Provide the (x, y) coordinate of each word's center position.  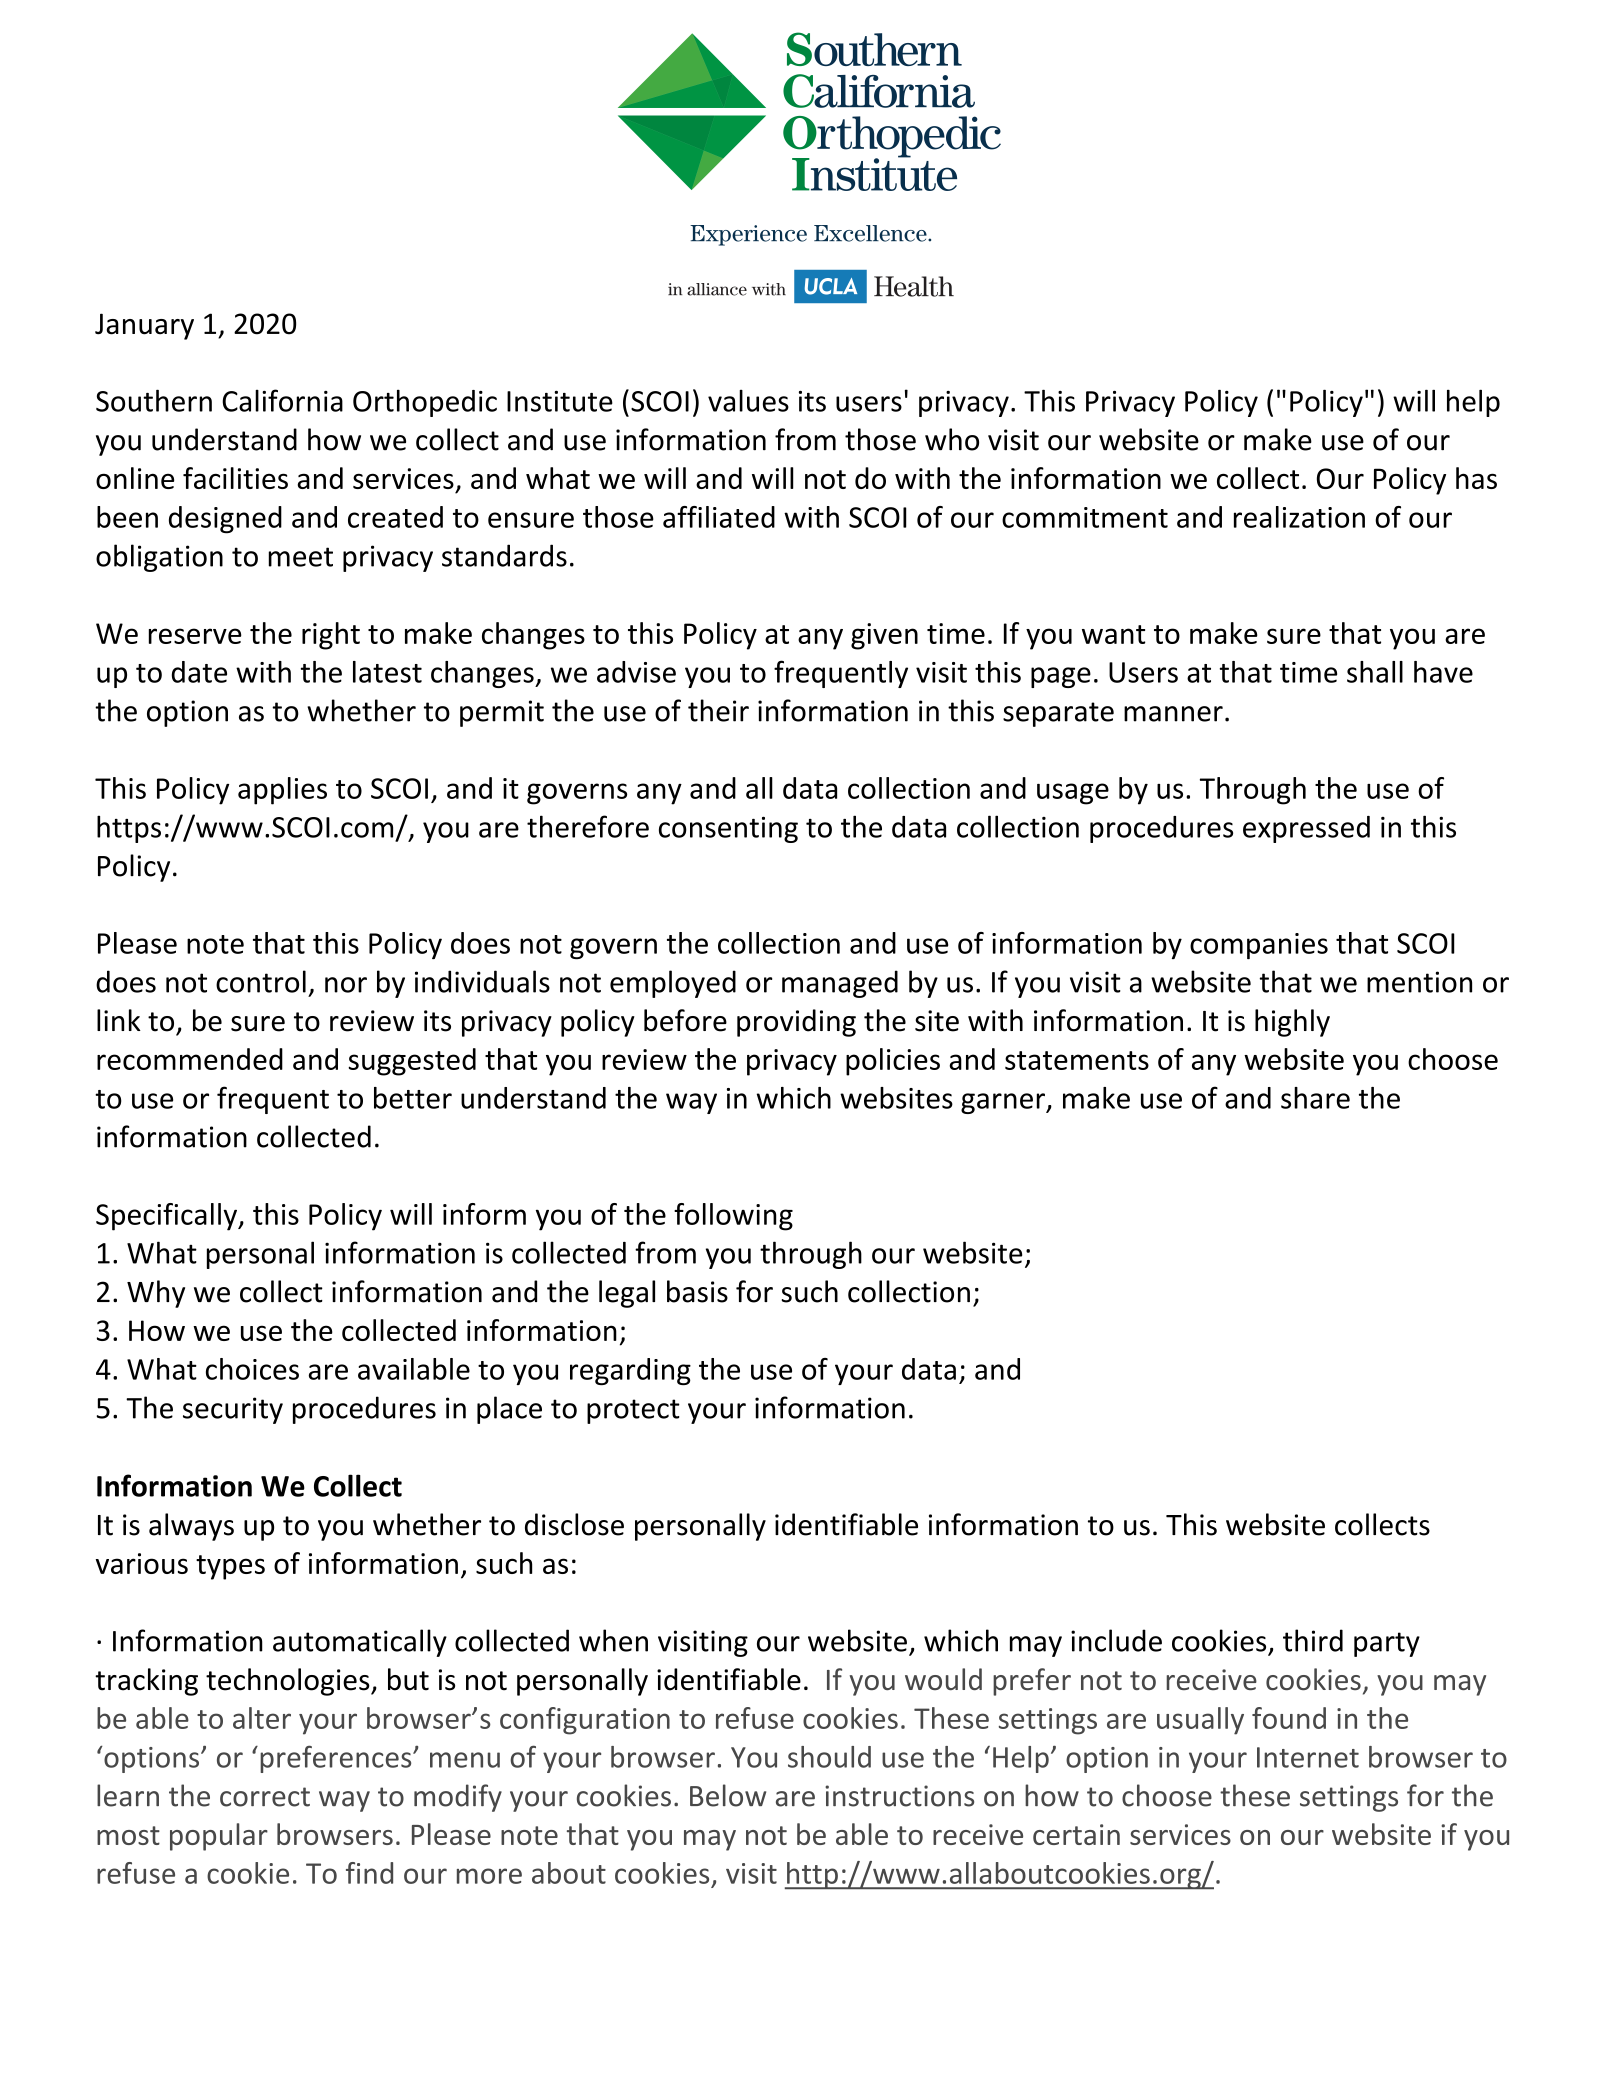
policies (893, 1062)
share (1315, 1098)
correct (265, 1797)
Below (728, 1795)
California (282, 400)
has (1476, 478)
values (748, 401)
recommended (190, 1059)
